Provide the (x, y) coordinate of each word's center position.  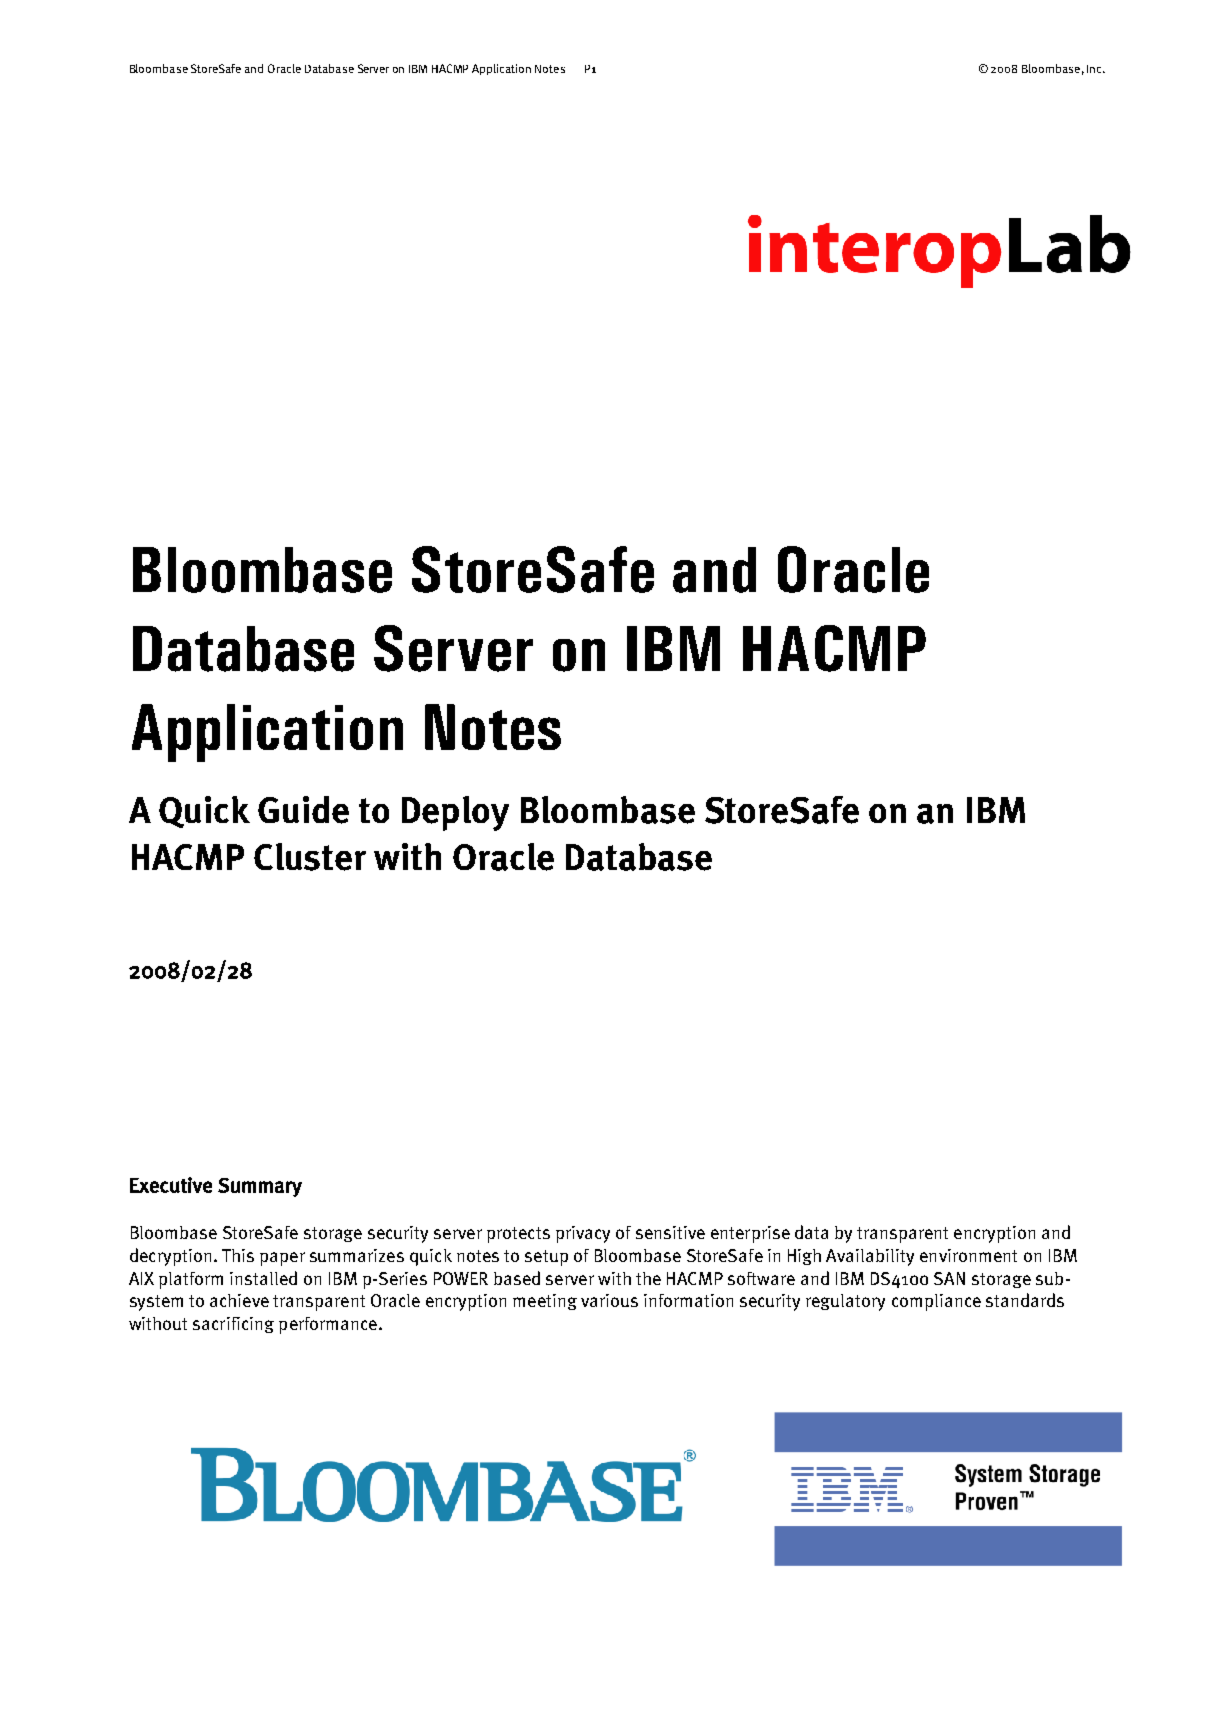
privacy (583, 1234)
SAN (949, 1278)
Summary (260, 1187)
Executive (171, 1185)
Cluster (310, 857)
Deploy (455, 813)
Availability (870, 1257)
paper (282, 1259)
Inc (1095, 69)
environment (968, 1255)
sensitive (670, 1232)
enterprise (750, 1234)
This (238, 1255)
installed (263, 1278)
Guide (303, 810)
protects (518, 1235)
